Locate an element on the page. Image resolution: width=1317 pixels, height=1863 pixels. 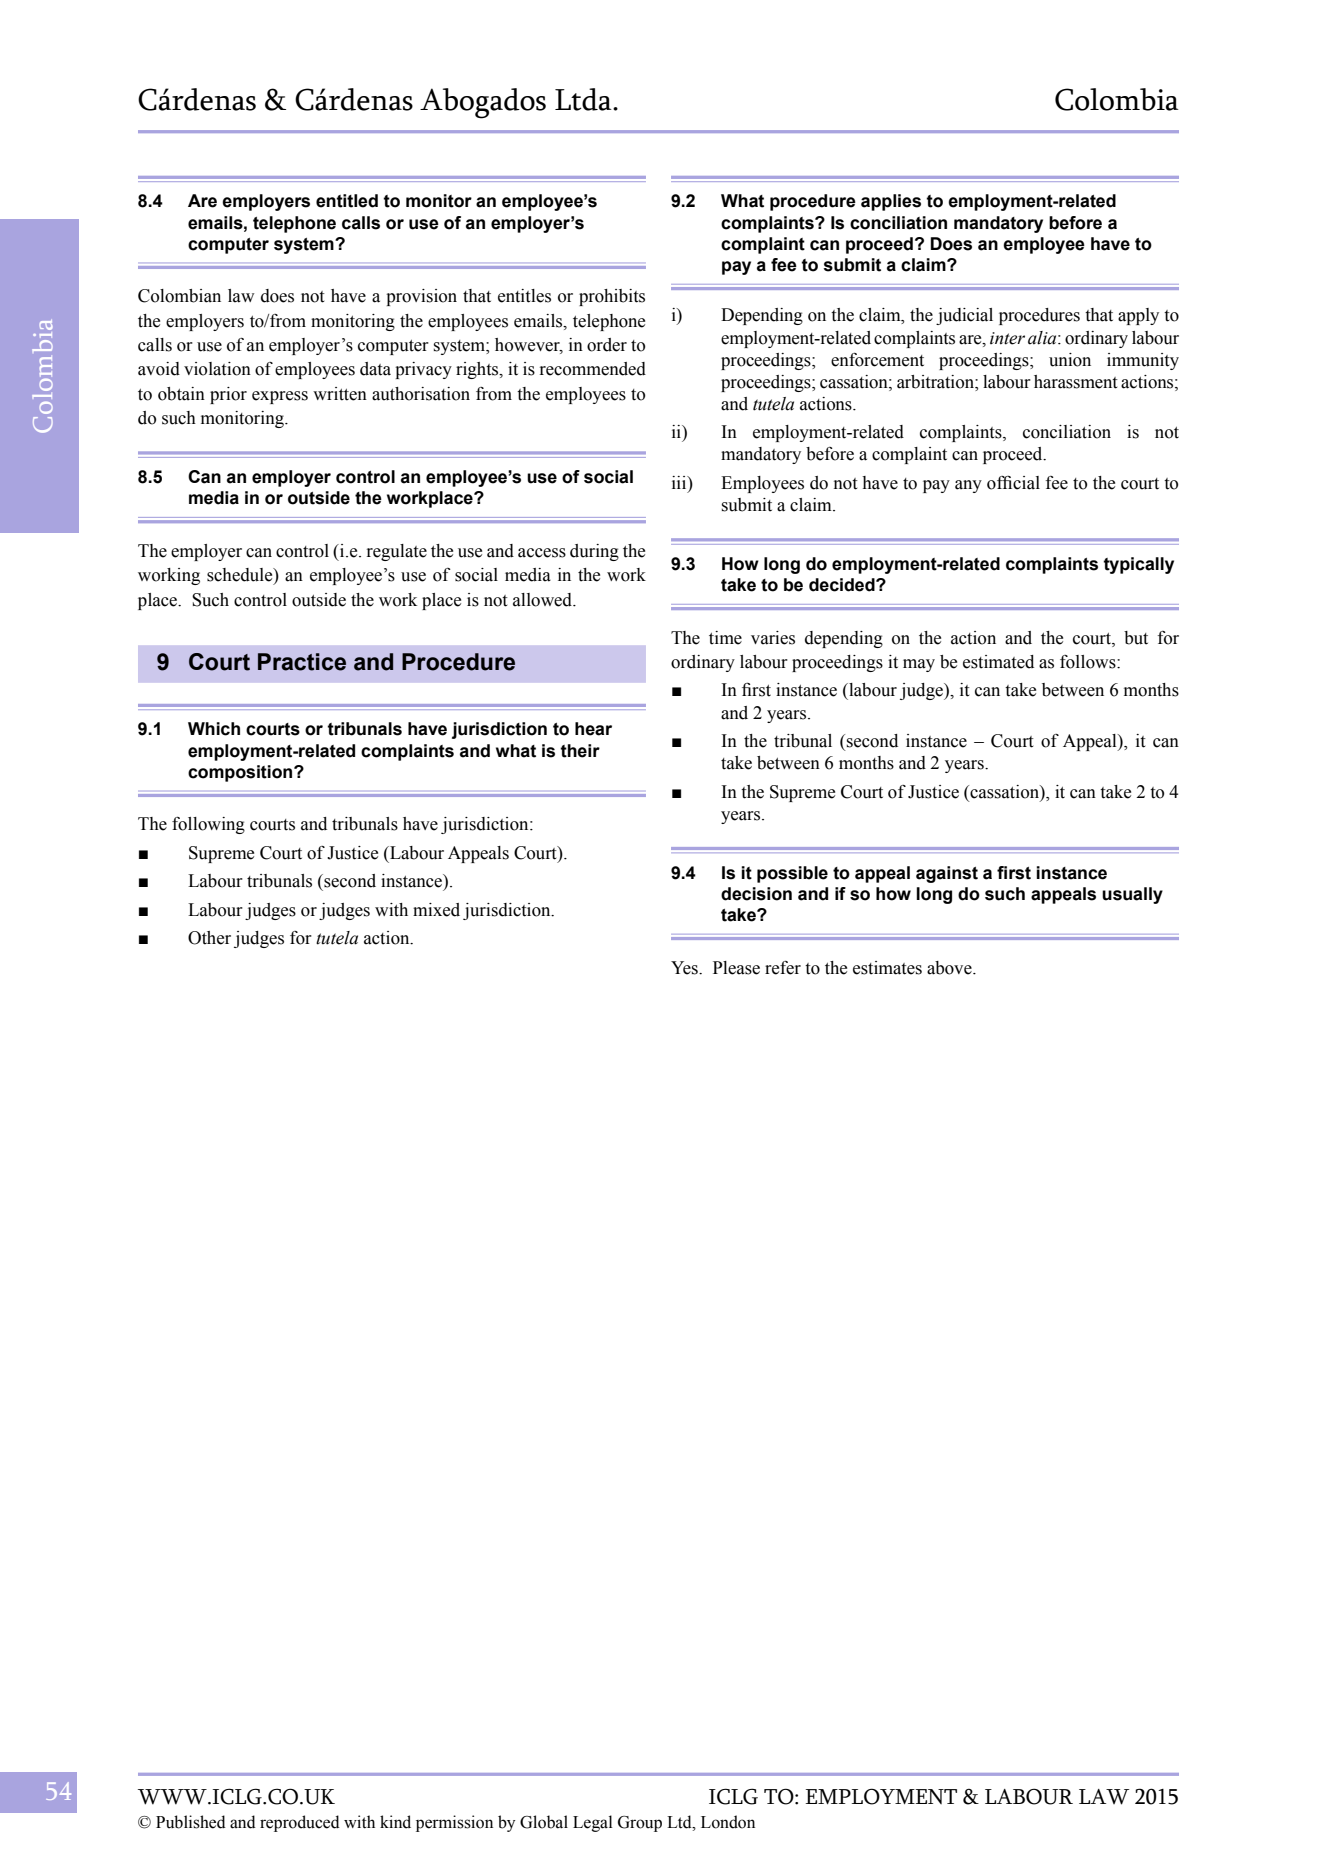
Other is located at coordinates (209, 938).
